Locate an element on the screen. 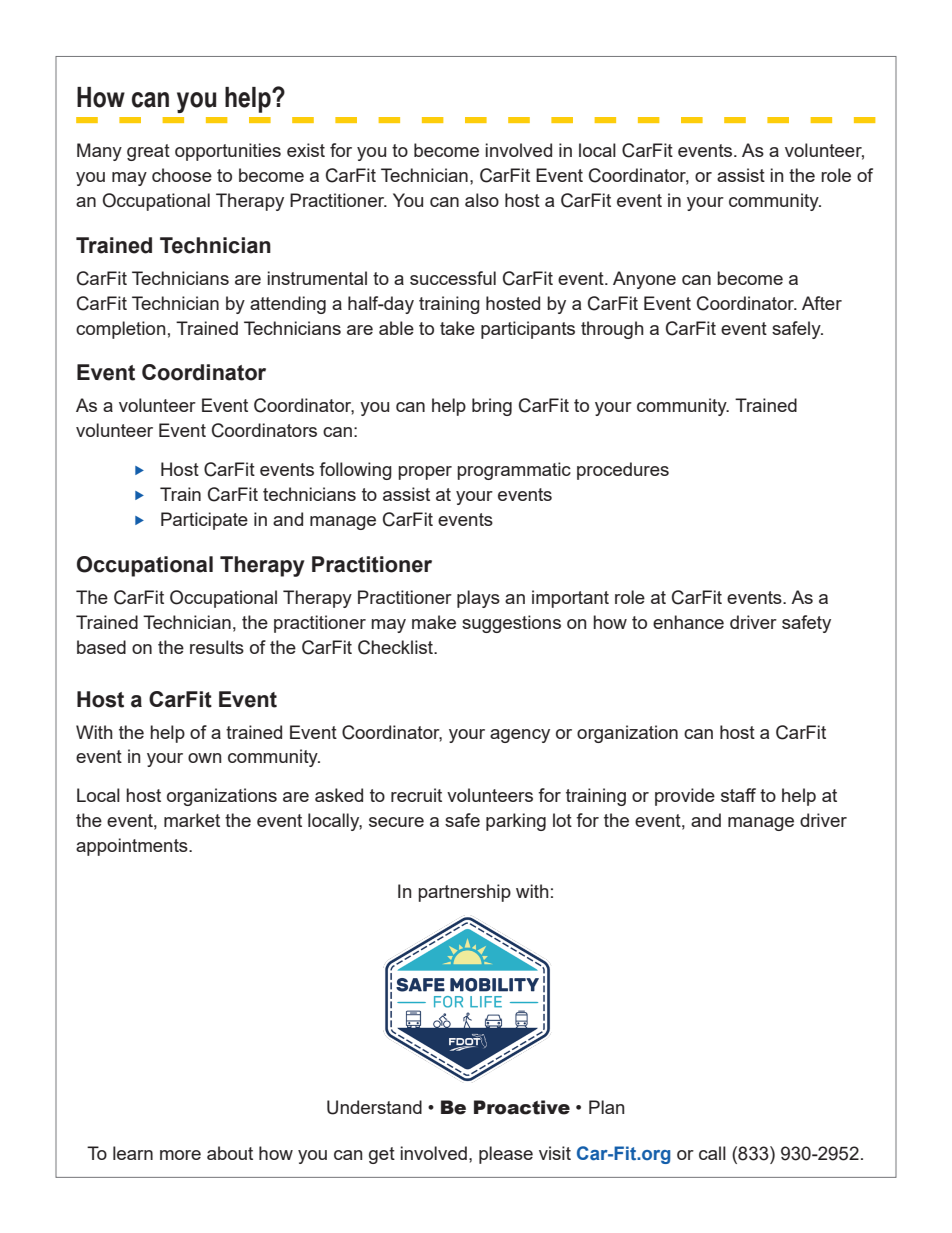 This screenshot has height=1233, width=952. staff is located at coordinates (738, 795).
